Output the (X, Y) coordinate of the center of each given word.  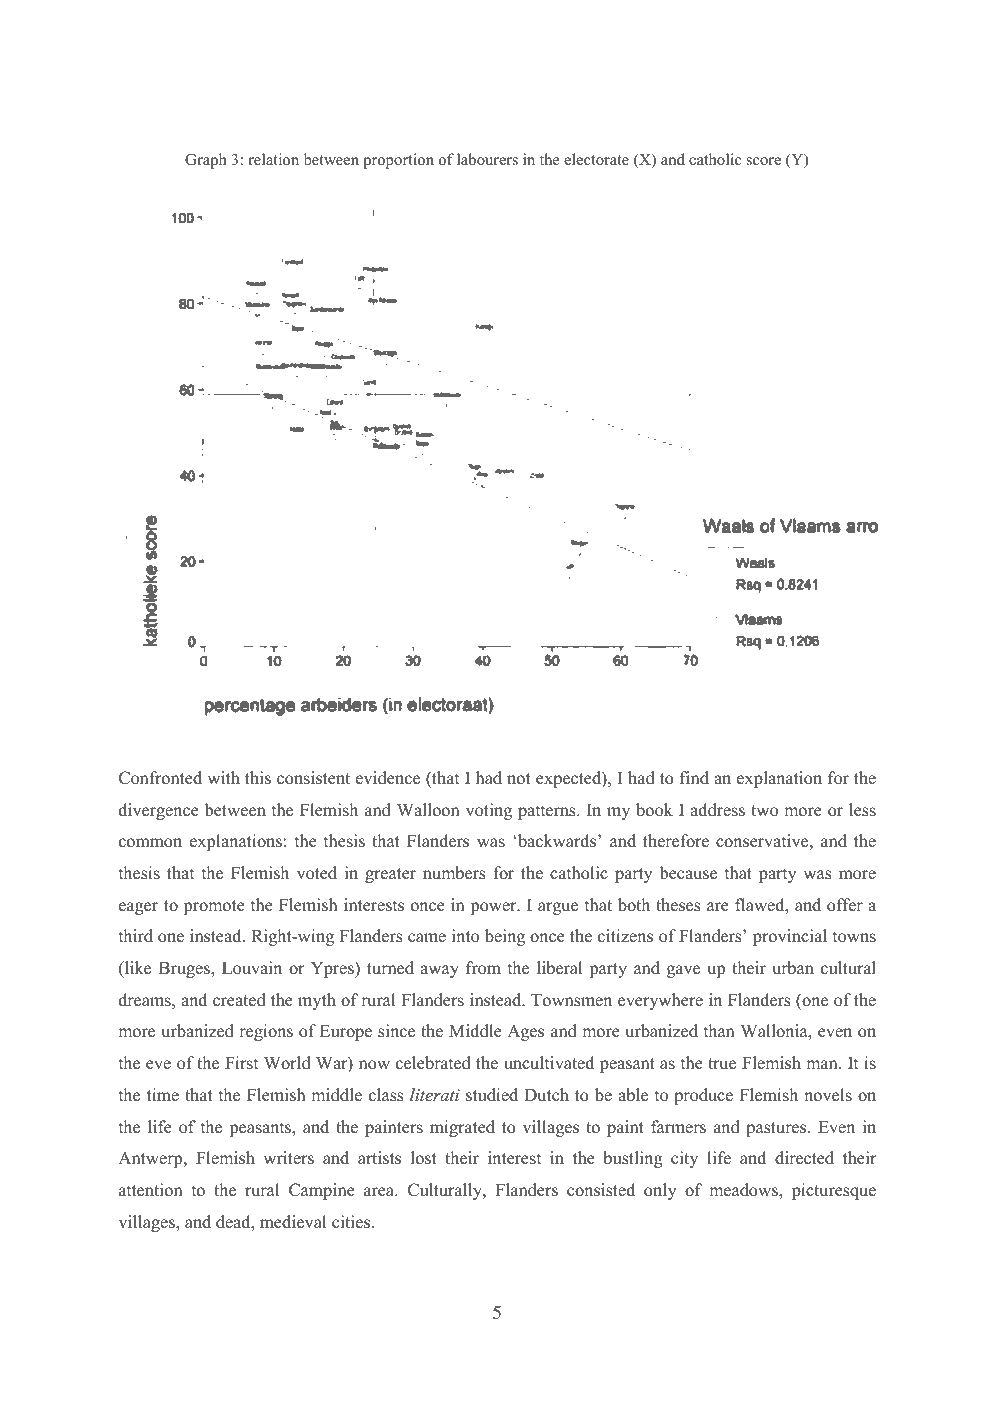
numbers (454, 873)
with (224, 777)
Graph (206, 161)
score (764, 161)
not (519, 779)
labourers (487, 159)
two (764, 811)
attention (151, 1190)
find (694, 778)
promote (214, 907)
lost (424, 1158)
